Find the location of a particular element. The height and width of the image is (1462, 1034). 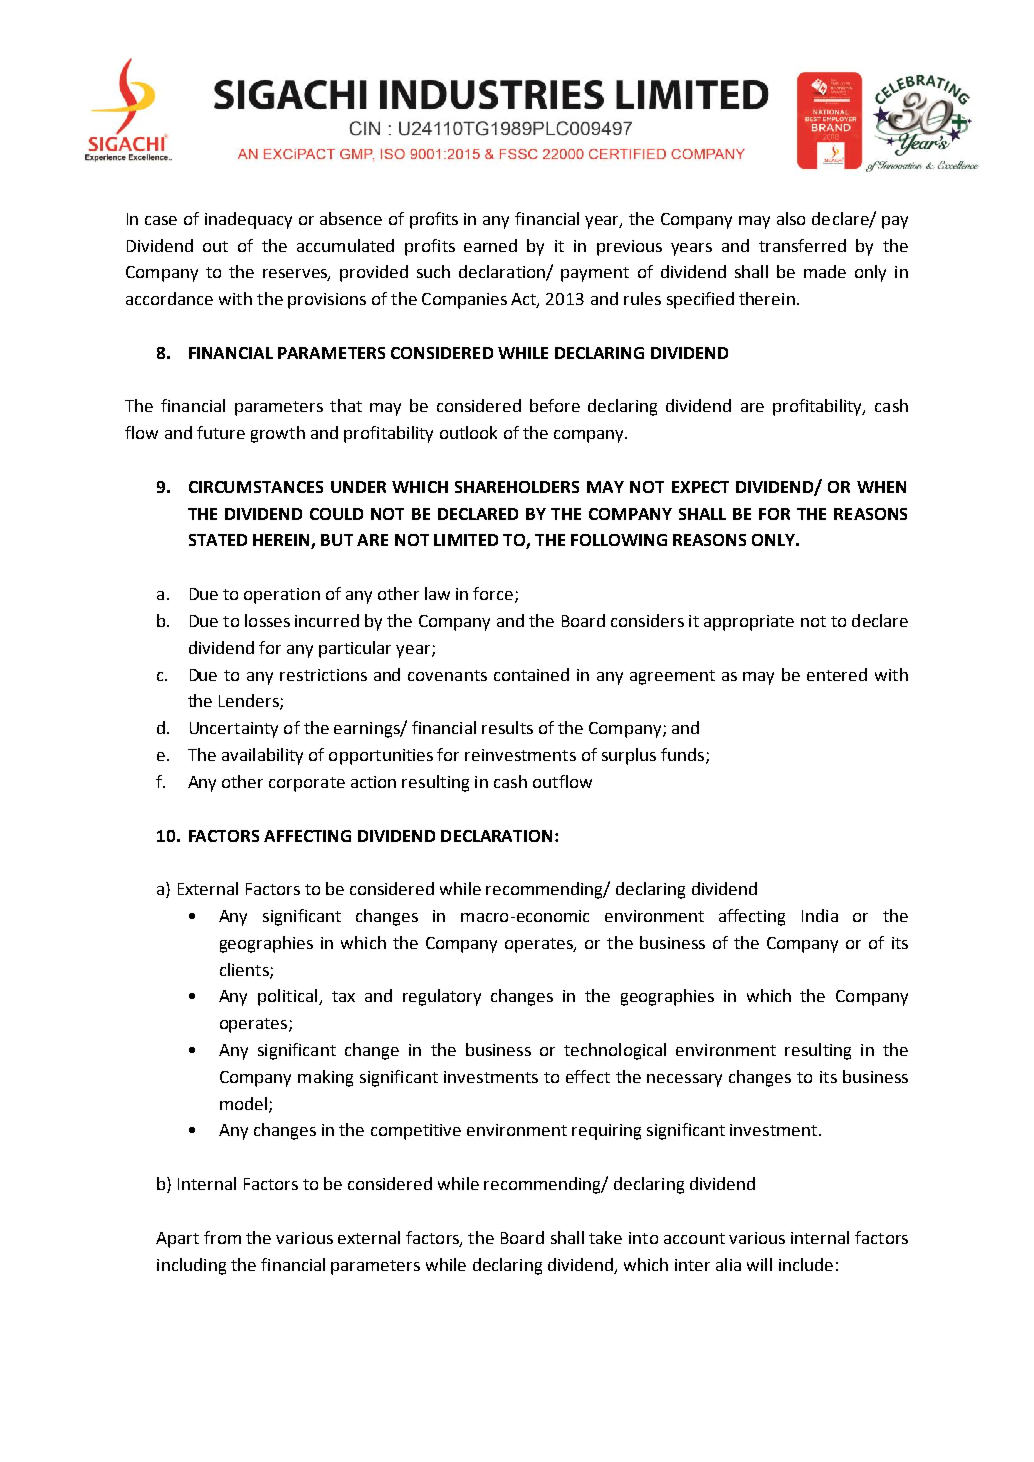

results is located at coordinates (507, 727).
